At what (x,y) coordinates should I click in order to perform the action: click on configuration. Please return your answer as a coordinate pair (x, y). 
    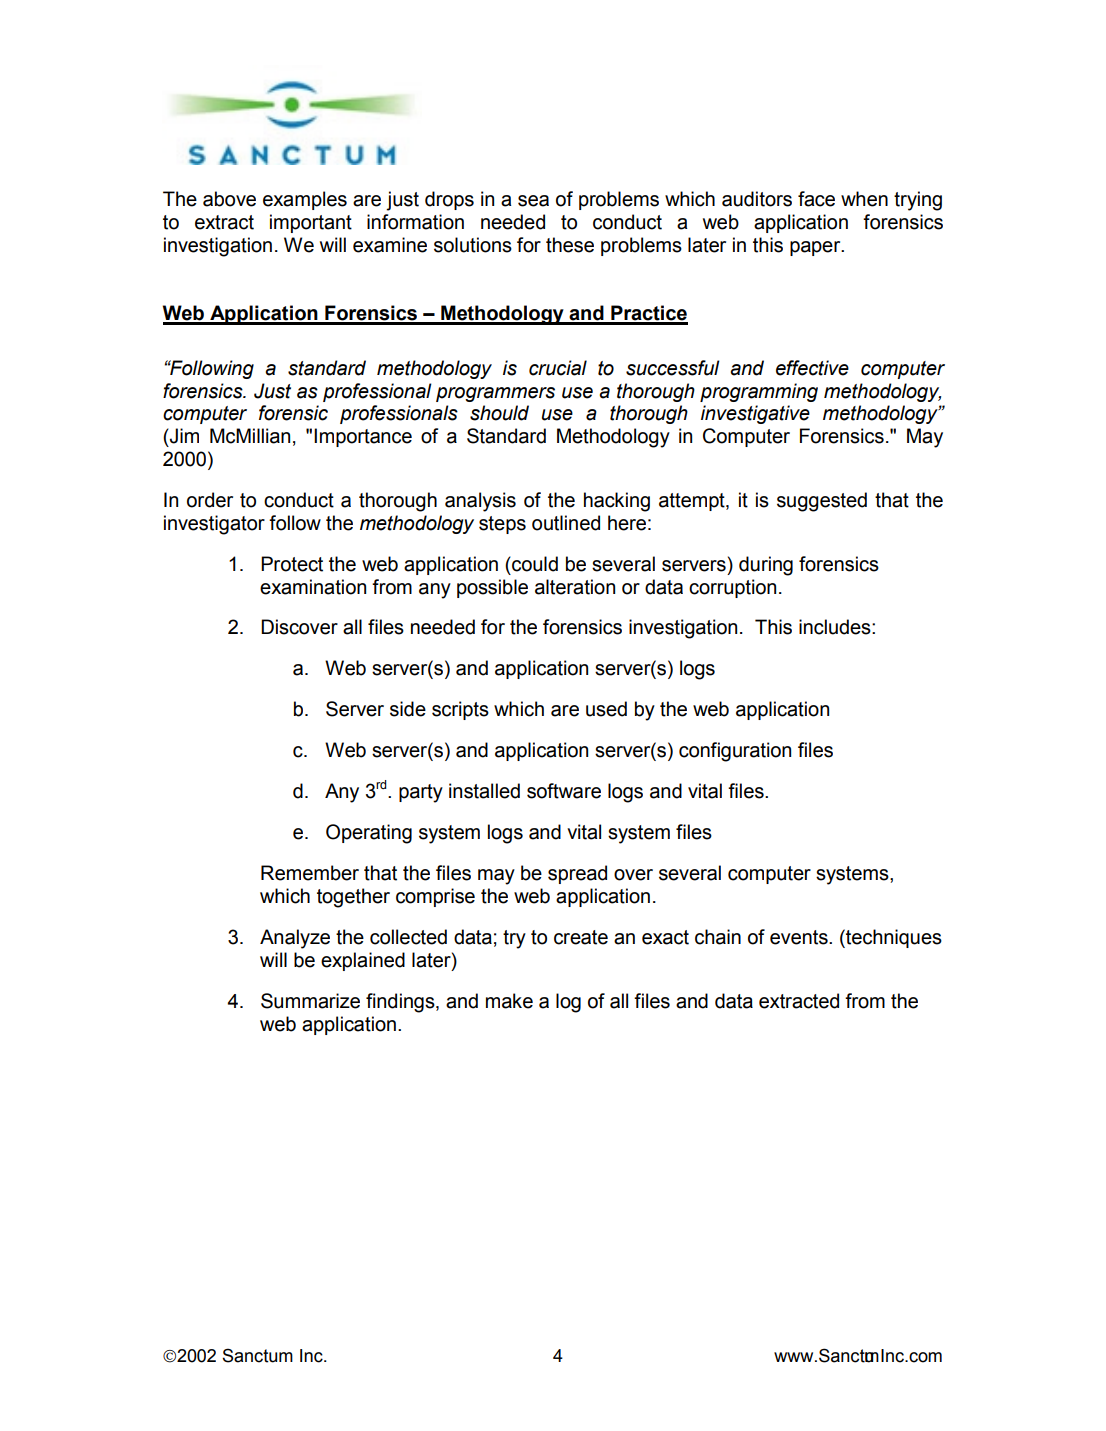
    Looking at the image, I should click on (735, 752).
